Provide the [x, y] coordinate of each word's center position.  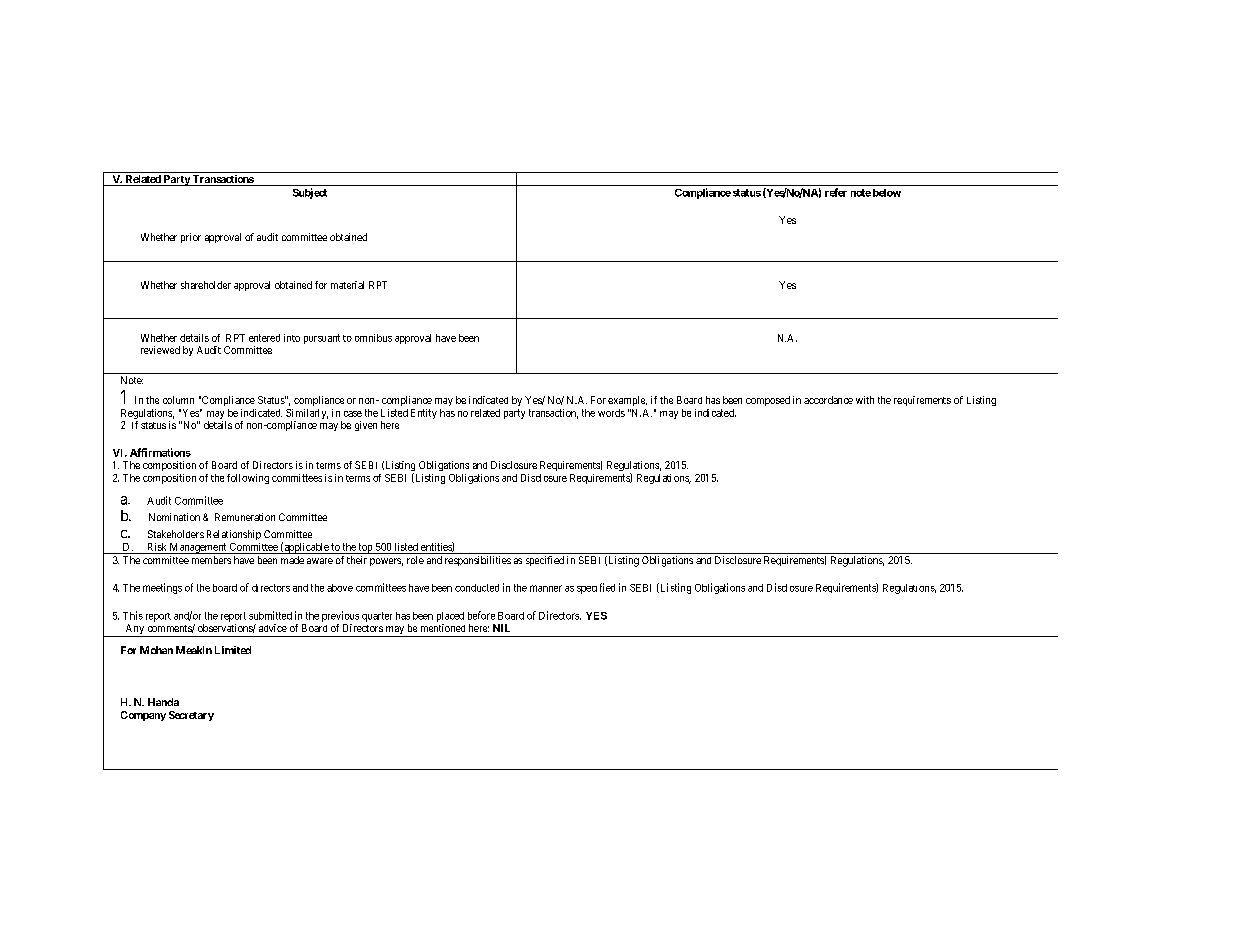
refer [836, 192]
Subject [310, 193]
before [481, 615]
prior [191, 238]
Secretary [191, 716]
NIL [501, 628]
